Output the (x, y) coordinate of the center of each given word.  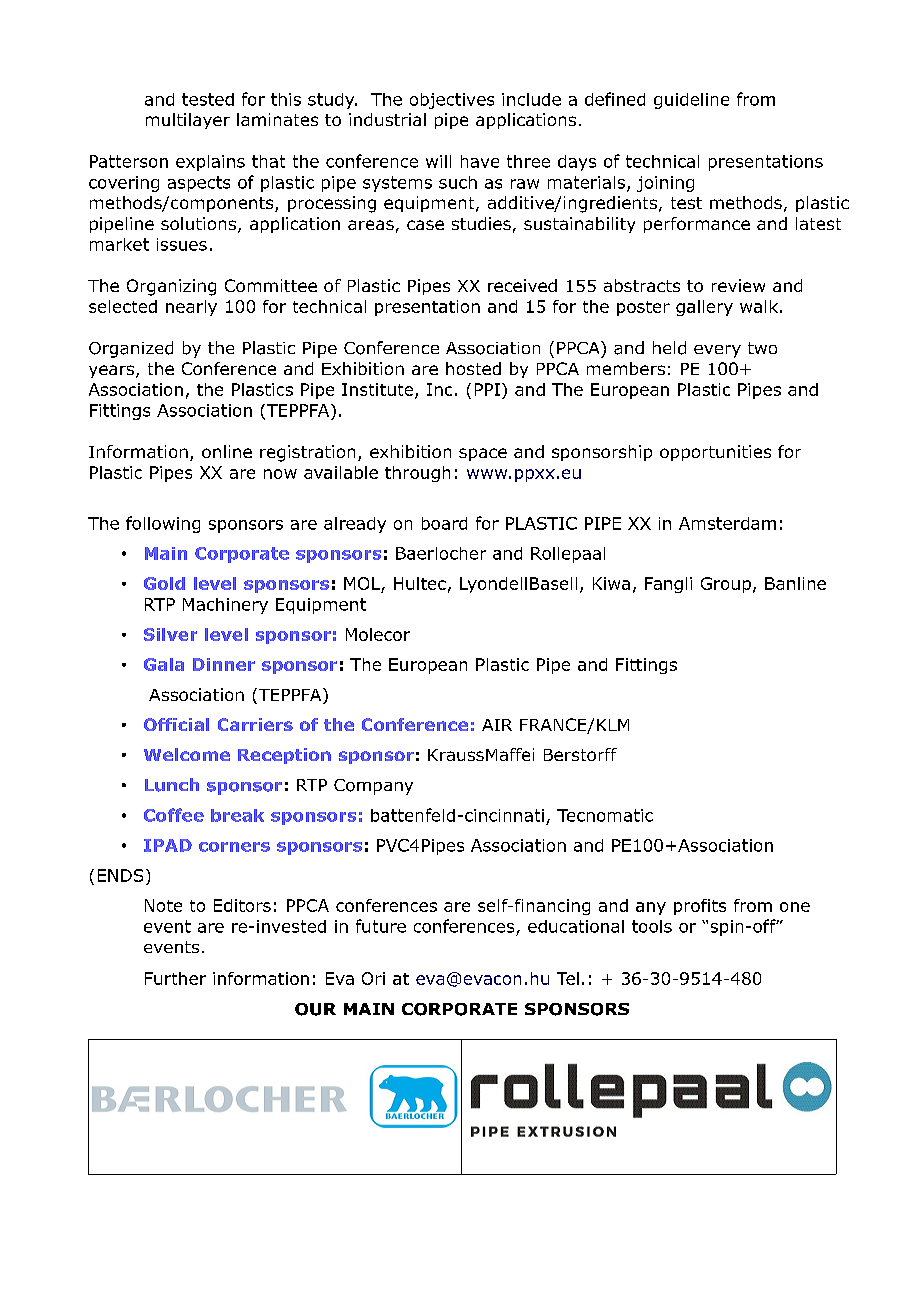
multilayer (188, 121)
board (444, 523)
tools (652, 926)
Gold (164, 583)
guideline (691, 101)
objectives (452, 101)
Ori (373, 978)
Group (726, 585)
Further (175, 978)
